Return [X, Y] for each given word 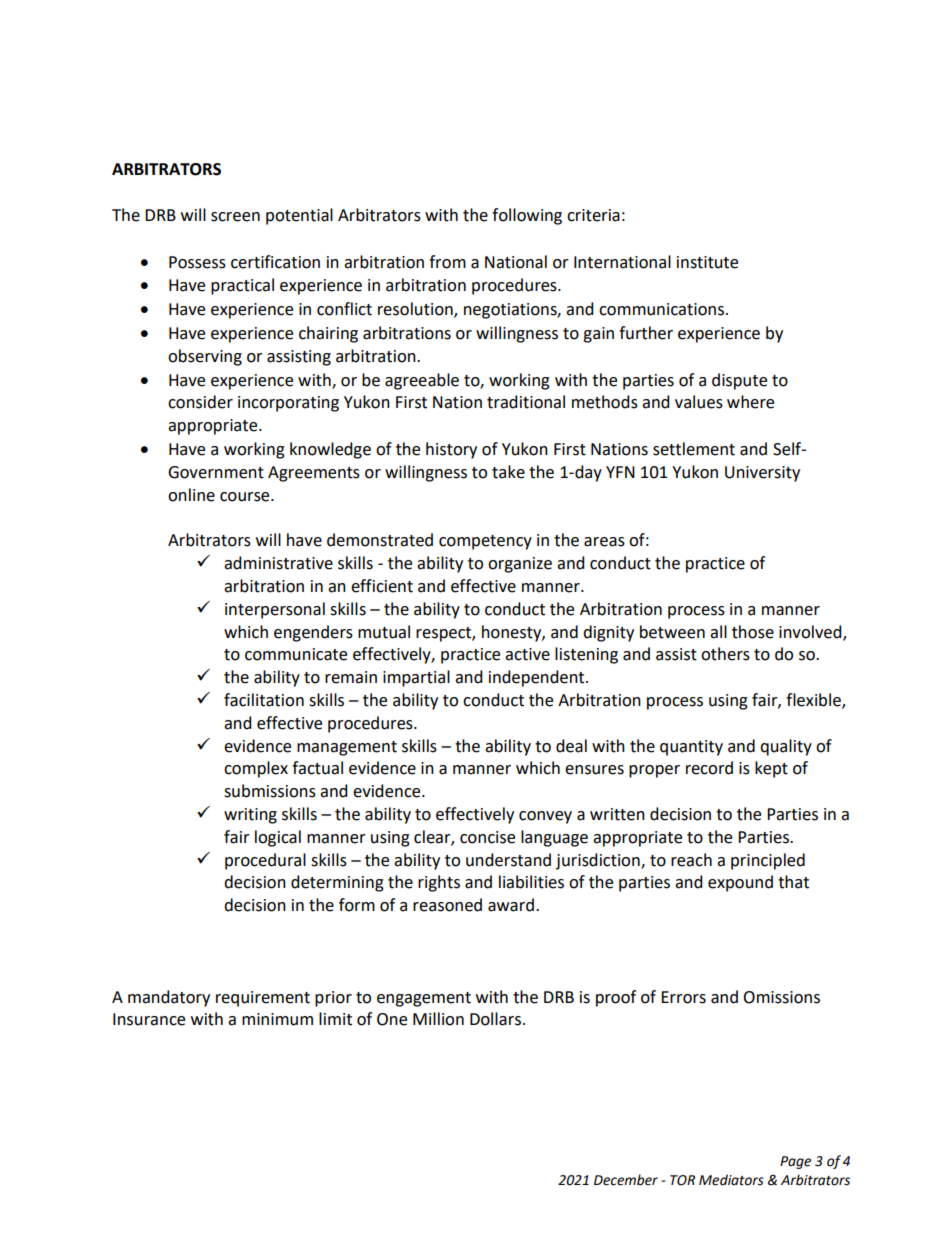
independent [538, 678]
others [725, 654]
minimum [277, 1019]
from [447, 262]
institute [707, 262]
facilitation [264, 700]
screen [235, 217]
